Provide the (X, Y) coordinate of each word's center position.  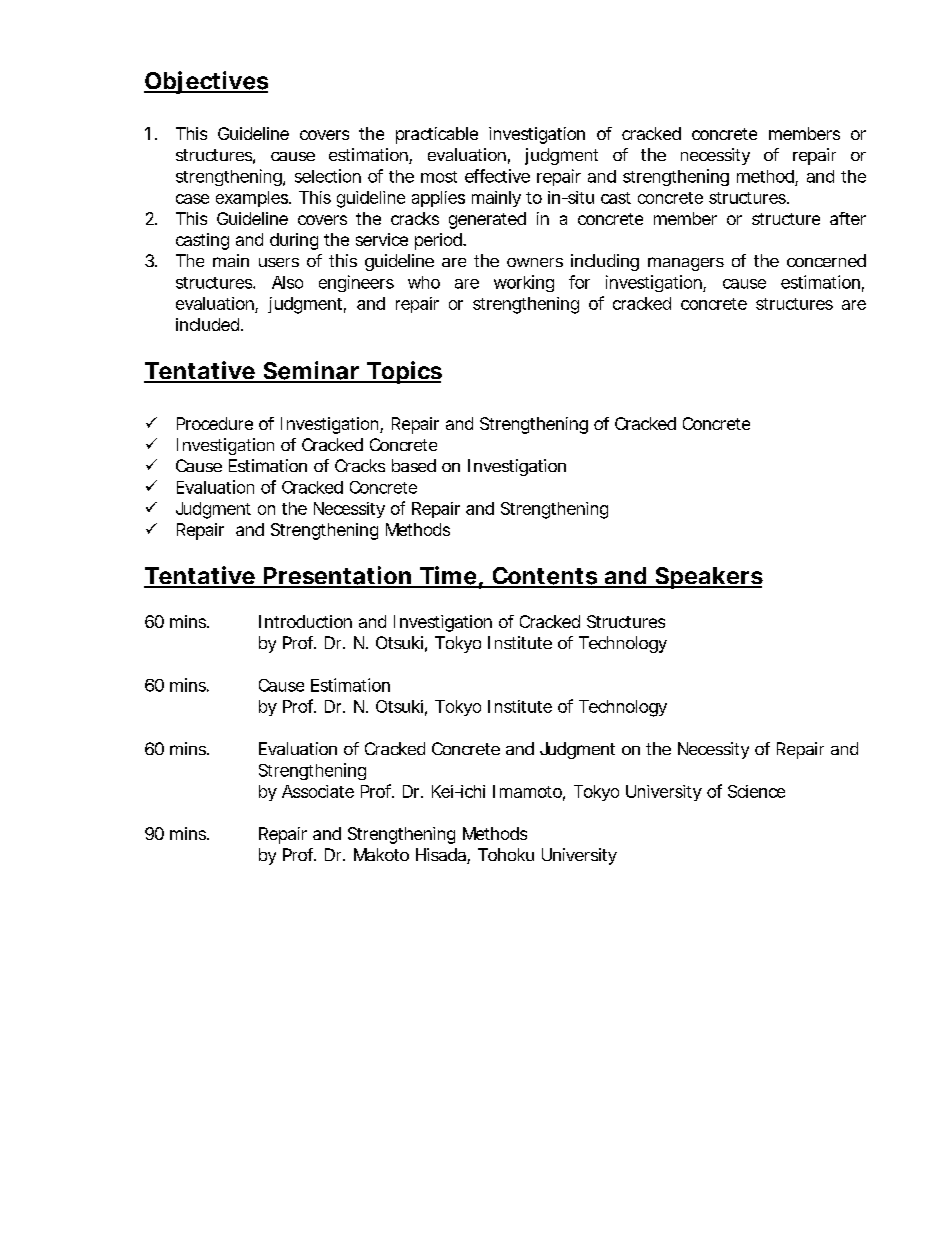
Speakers (708, 578)
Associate (318, 791)
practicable (437, 135)
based (414, 465)
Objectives (206, 82)
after (848, 218)
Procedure (215, 423)
